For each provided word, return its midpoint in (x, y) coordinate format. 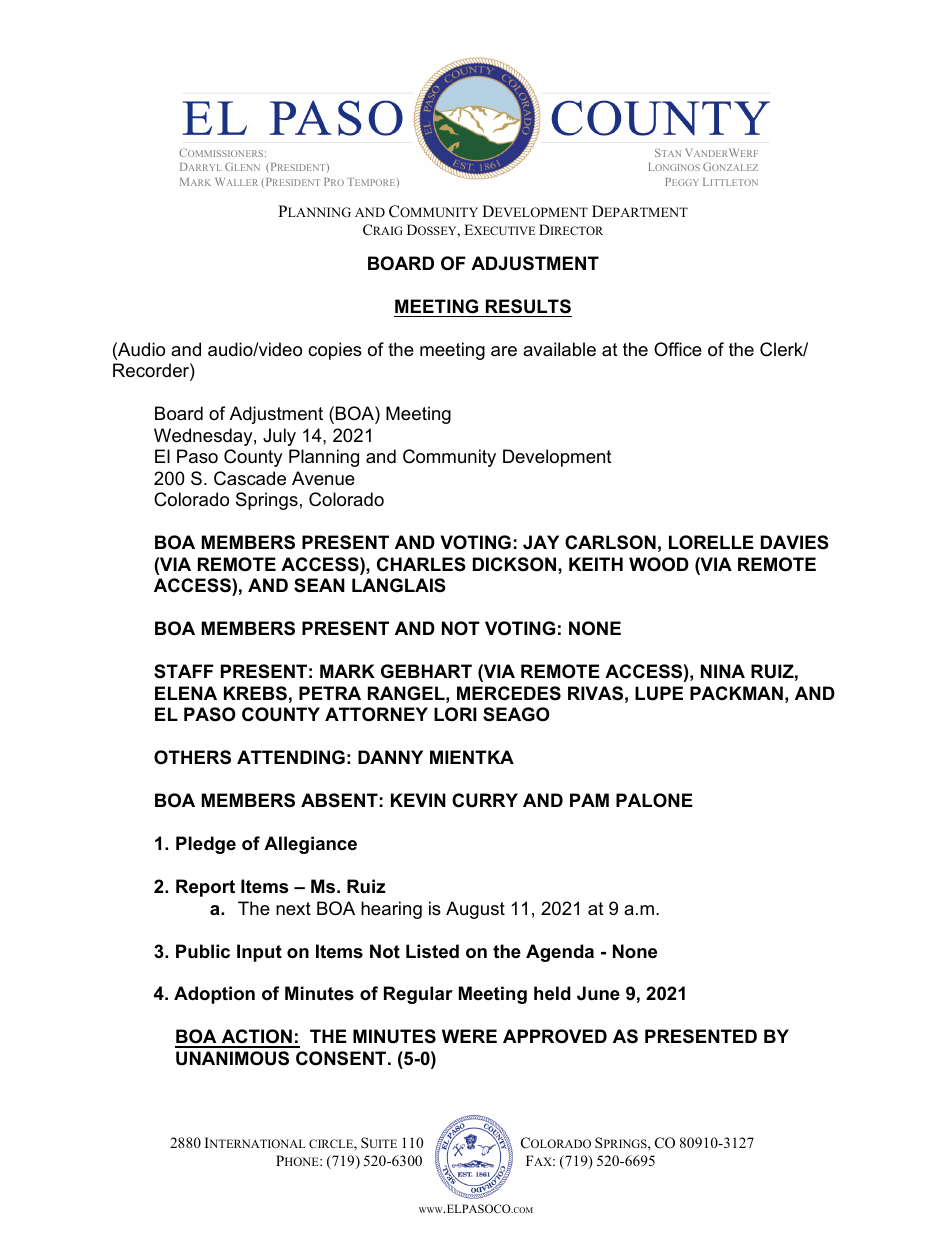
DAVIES (795, 542)
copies (335, 351)
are (504, 351)
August (475, 910)
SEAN (319, 585)
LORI (455, 714)
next (293, 908)
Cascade (250, 478)
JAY (541, 542)
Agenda (560, 953)
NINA (723, 671)
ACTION (256, 1038)
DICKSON (516, 564)
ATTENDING (291, 757)
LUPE (659, 693)
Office (678, 349)
